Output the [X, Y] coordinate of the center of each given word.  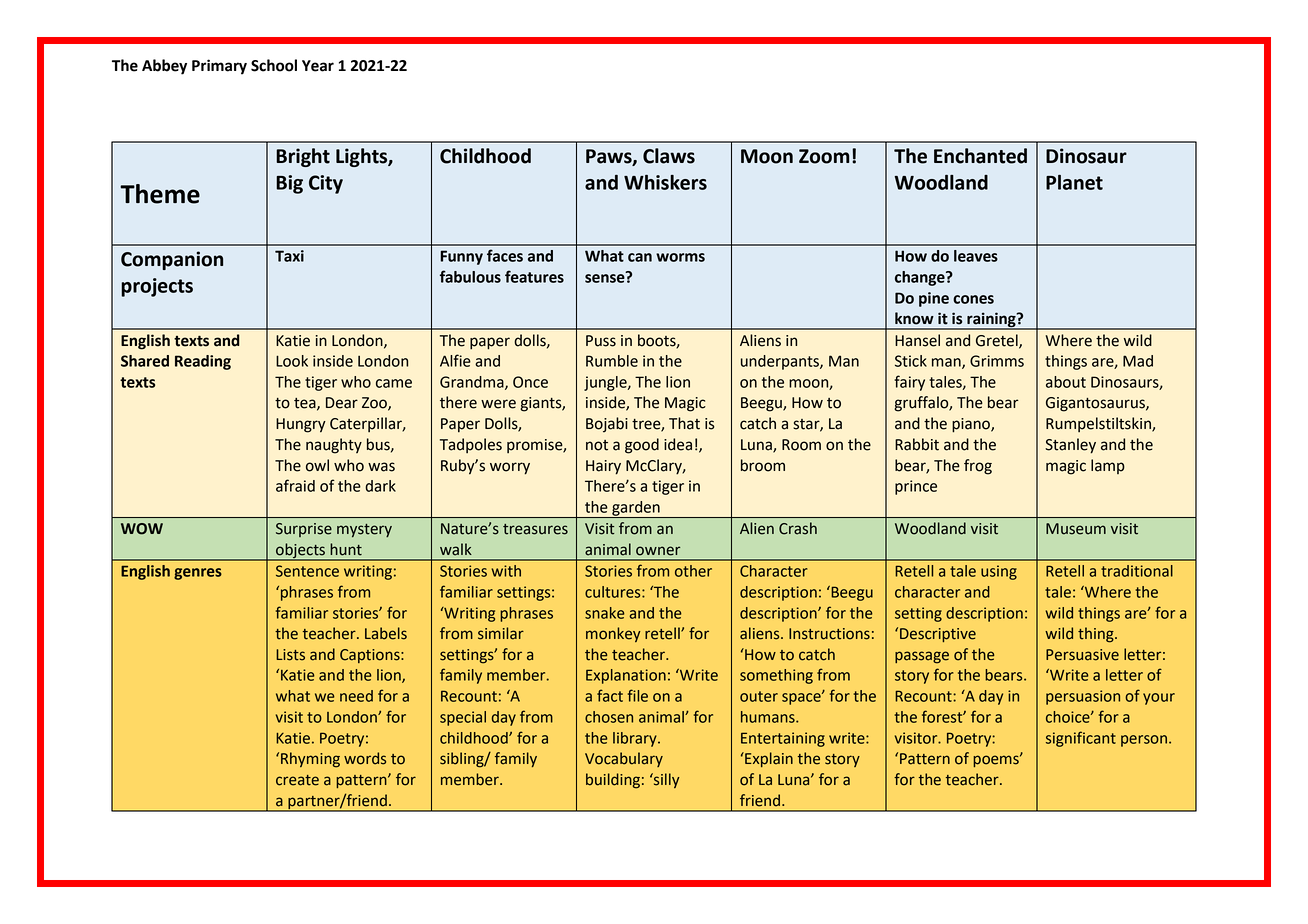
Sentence [307, 571]
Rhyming [310, 760]
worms [680, 257]
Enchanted [980, 156]
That [684, 423]
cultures [614, 592]
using [999, 572]
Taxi [289, 256]
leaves [976, 256]
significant [1081, 739]
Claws [669, 156]
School [274, 65]
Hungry [301, 425]
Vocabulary [624, 759]
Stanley [1070, 446]
